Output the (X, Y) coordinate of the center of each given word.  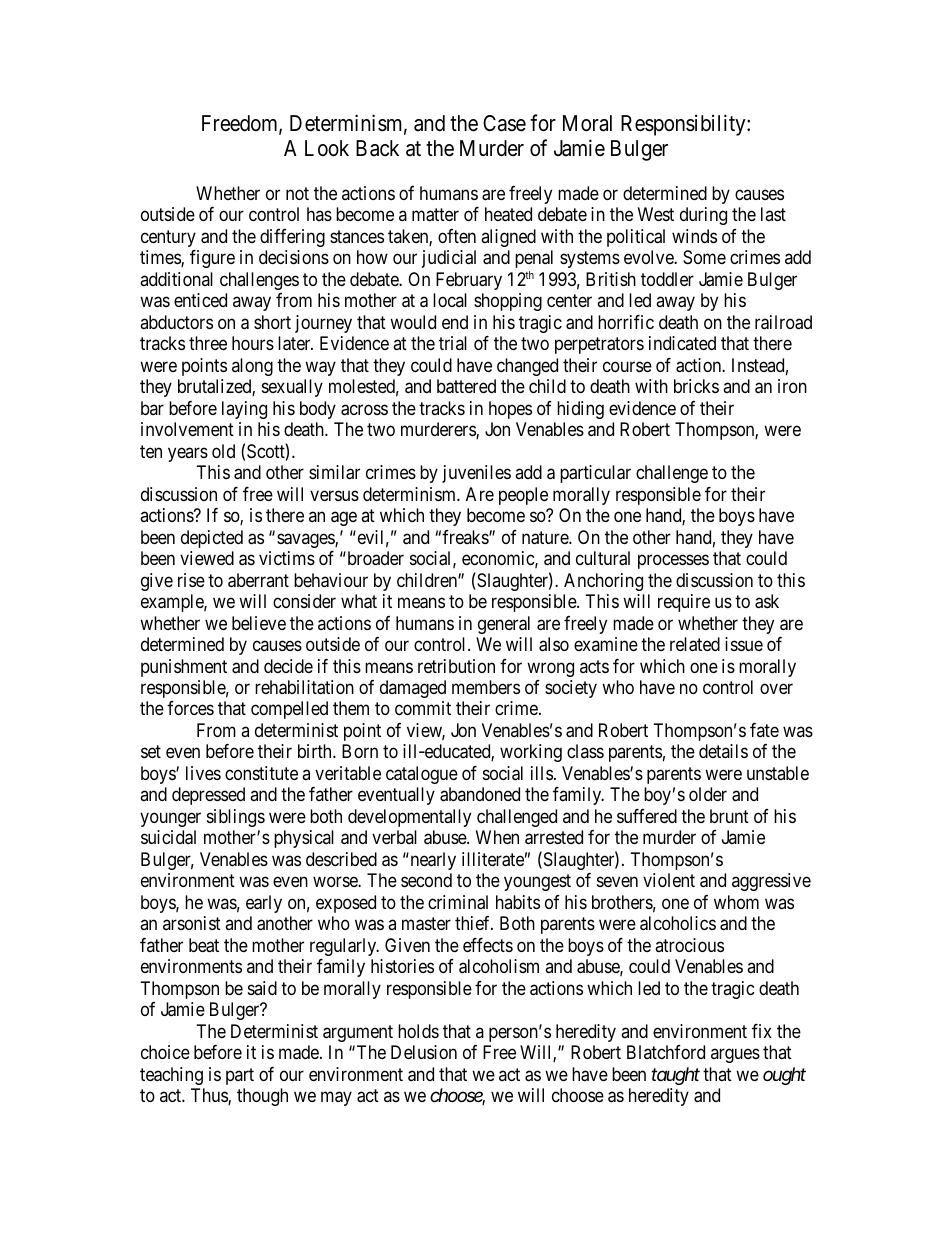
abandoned (480, 794)
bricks (696, 386)
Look (327, 148)
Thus (210, 1096)
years (188, 454)
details (723, 751)
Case (504, 123)
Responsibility (684, 125)
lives (203, 773)
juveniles (476, 474)
